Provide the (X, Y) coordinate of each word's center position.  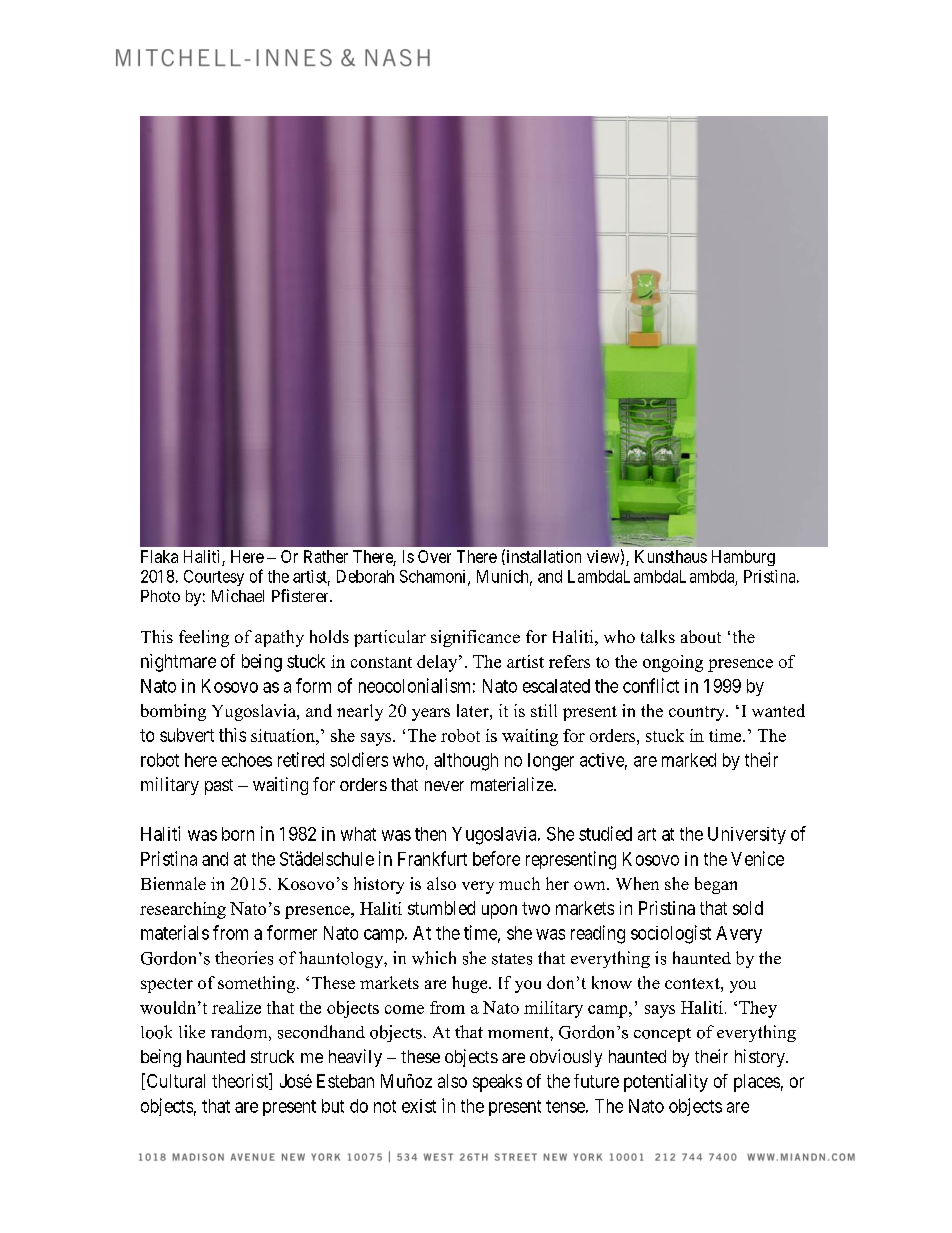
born (238, 834)
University (747, 835)
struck (272, 1056)
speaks (497, 1083)
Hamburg (743, 558)
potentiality (666, 1083)
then (430, 834)
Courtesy (214, 578)
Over (434, 556)
